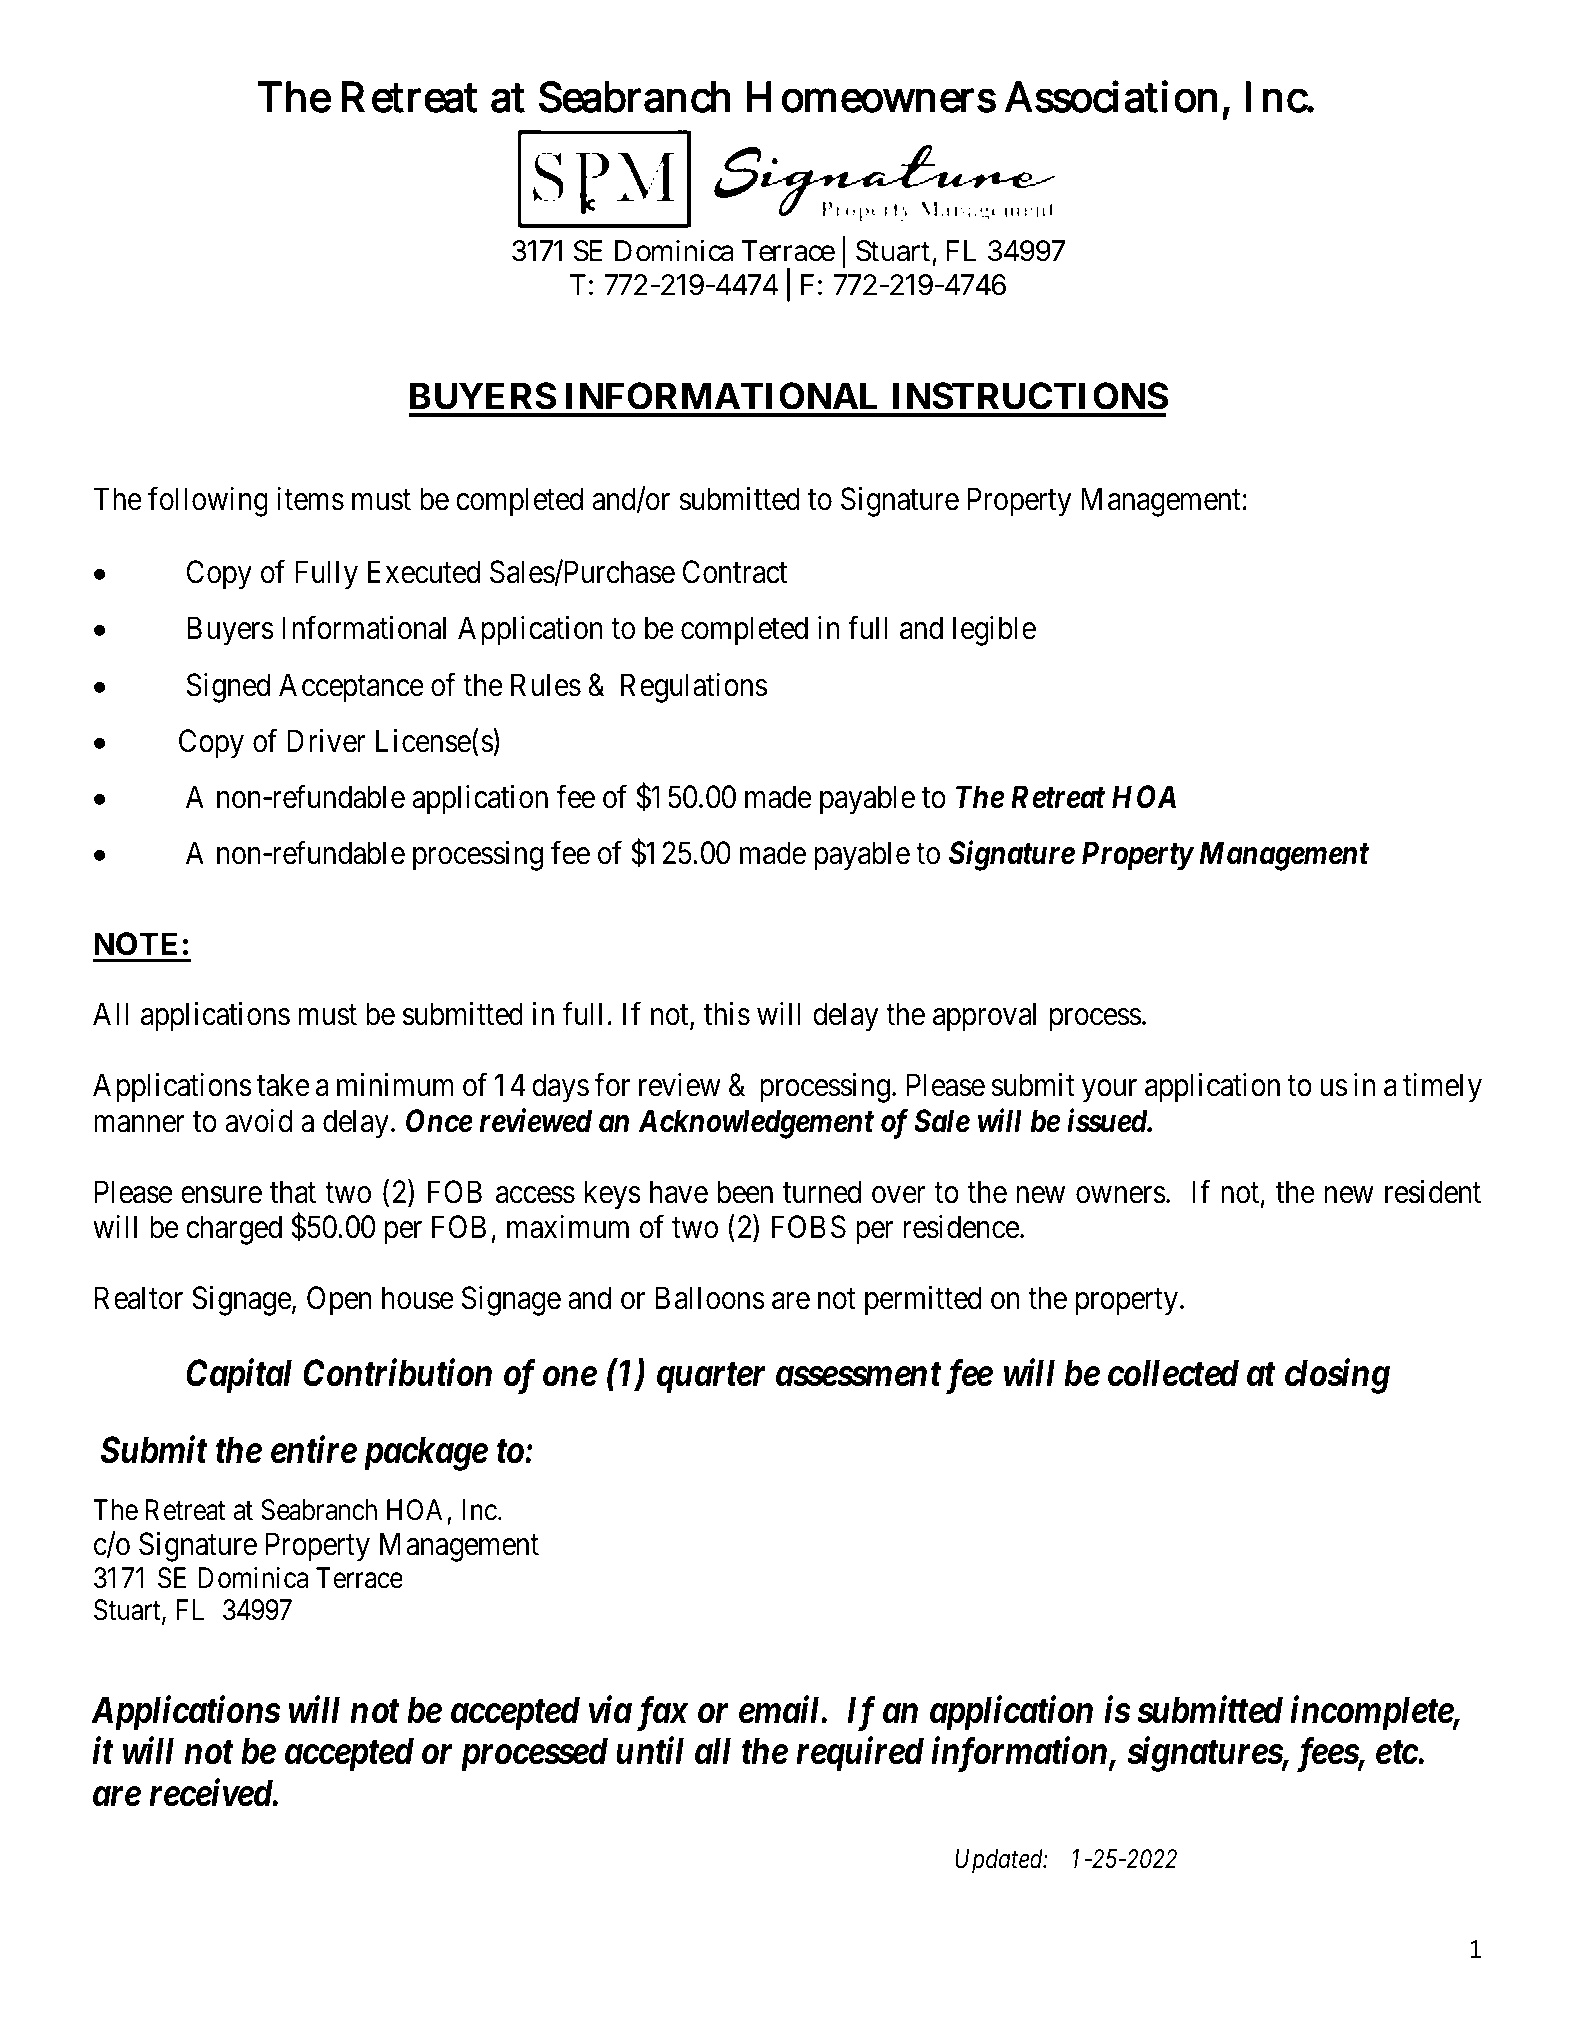 This page has height=2038, width=1575. What do you see at coordinates (1442, 1088) in the page?
I see `timely` at bounding box center [1442, 1088].
